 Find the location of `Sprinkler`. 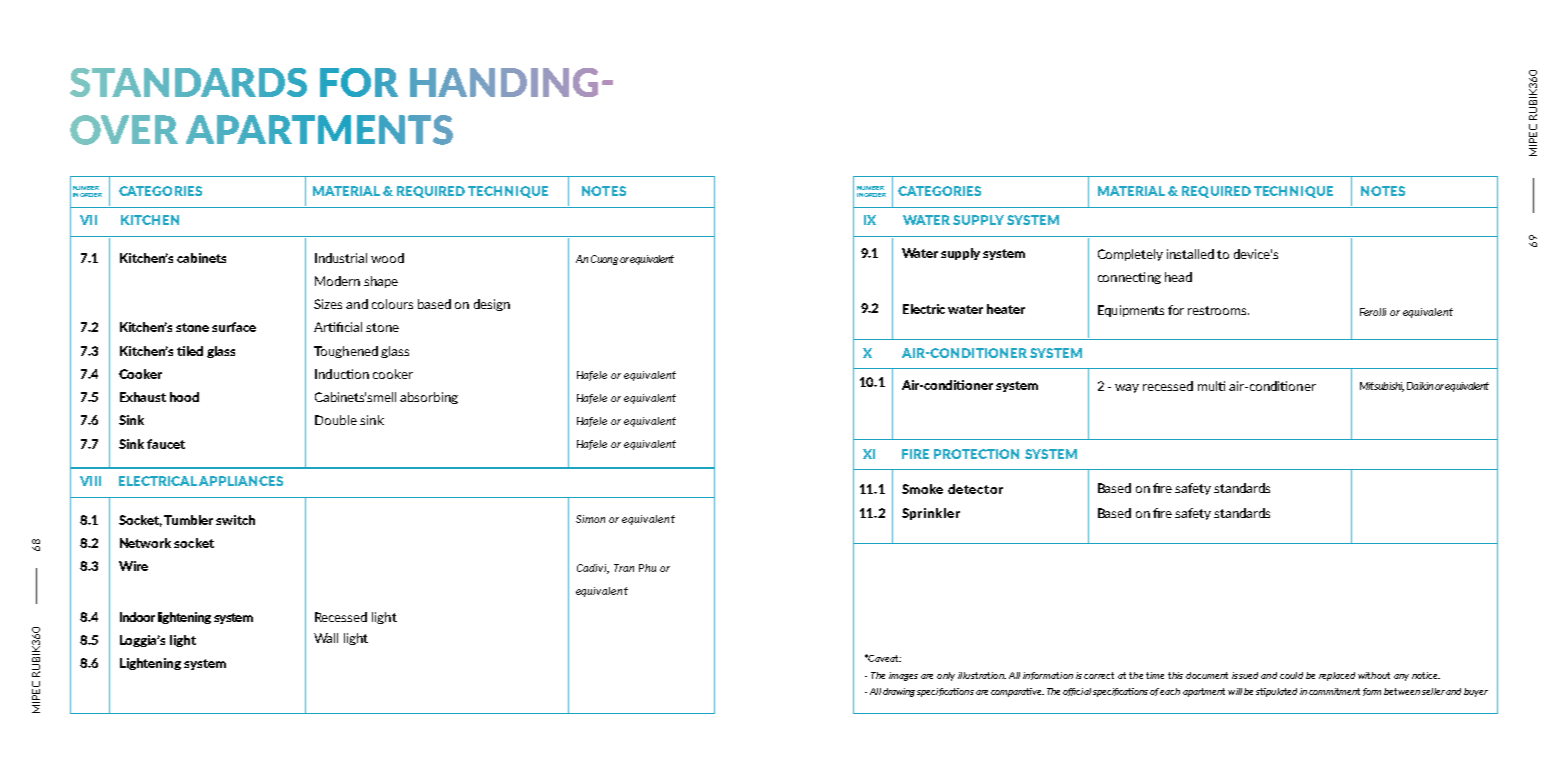

Sprinkler is located at coordinates (931, 514).
